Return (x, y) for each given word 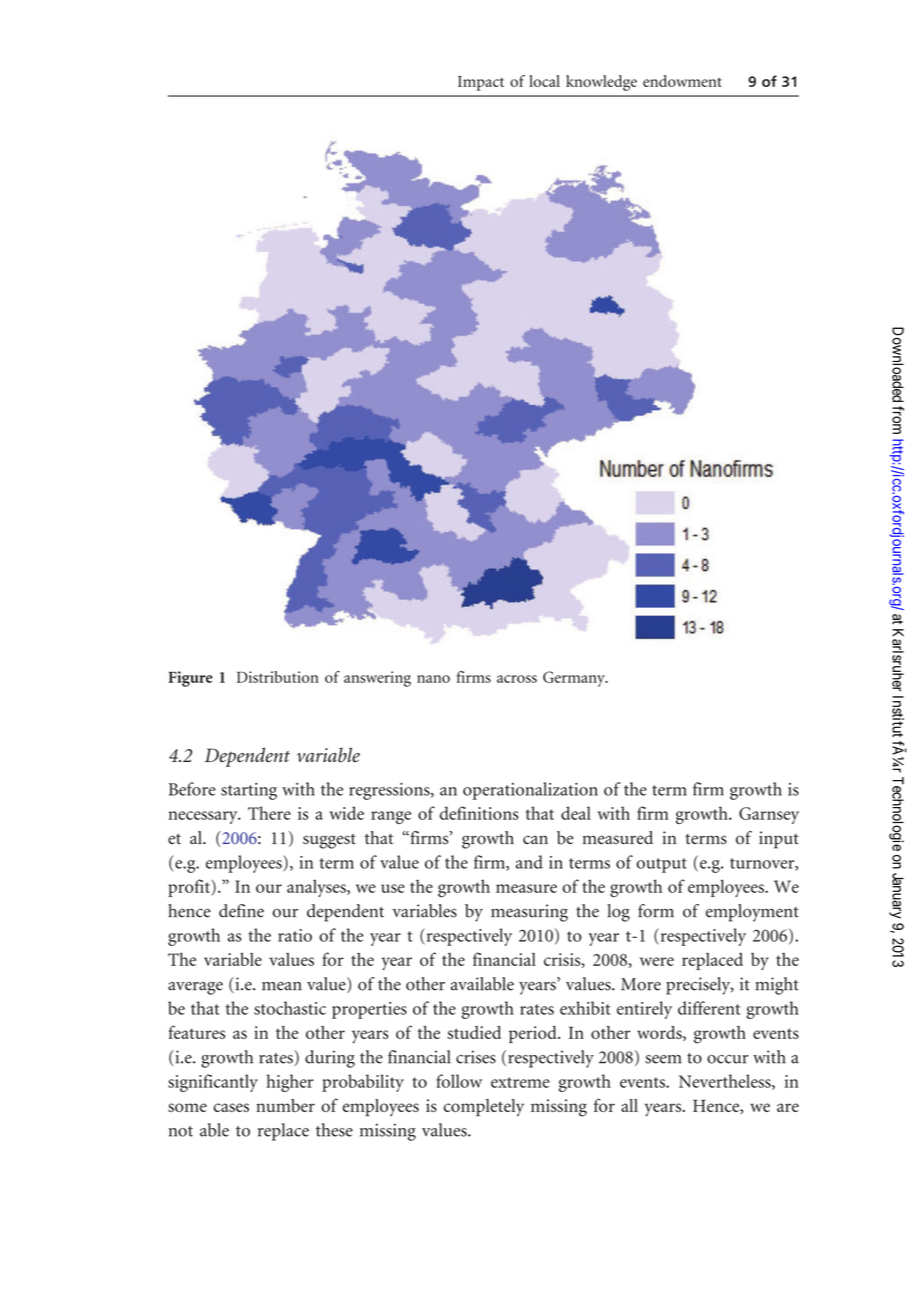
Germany (575, 679)
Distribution (278, 677)
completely (484, 1108)
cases (231, 1107)
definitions (479, 813)
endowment (682, 81)
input (779, 840)
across (517, 679)
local (544, 81)
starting (249, 791)
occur (727, 1059)
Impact (481, 83)
